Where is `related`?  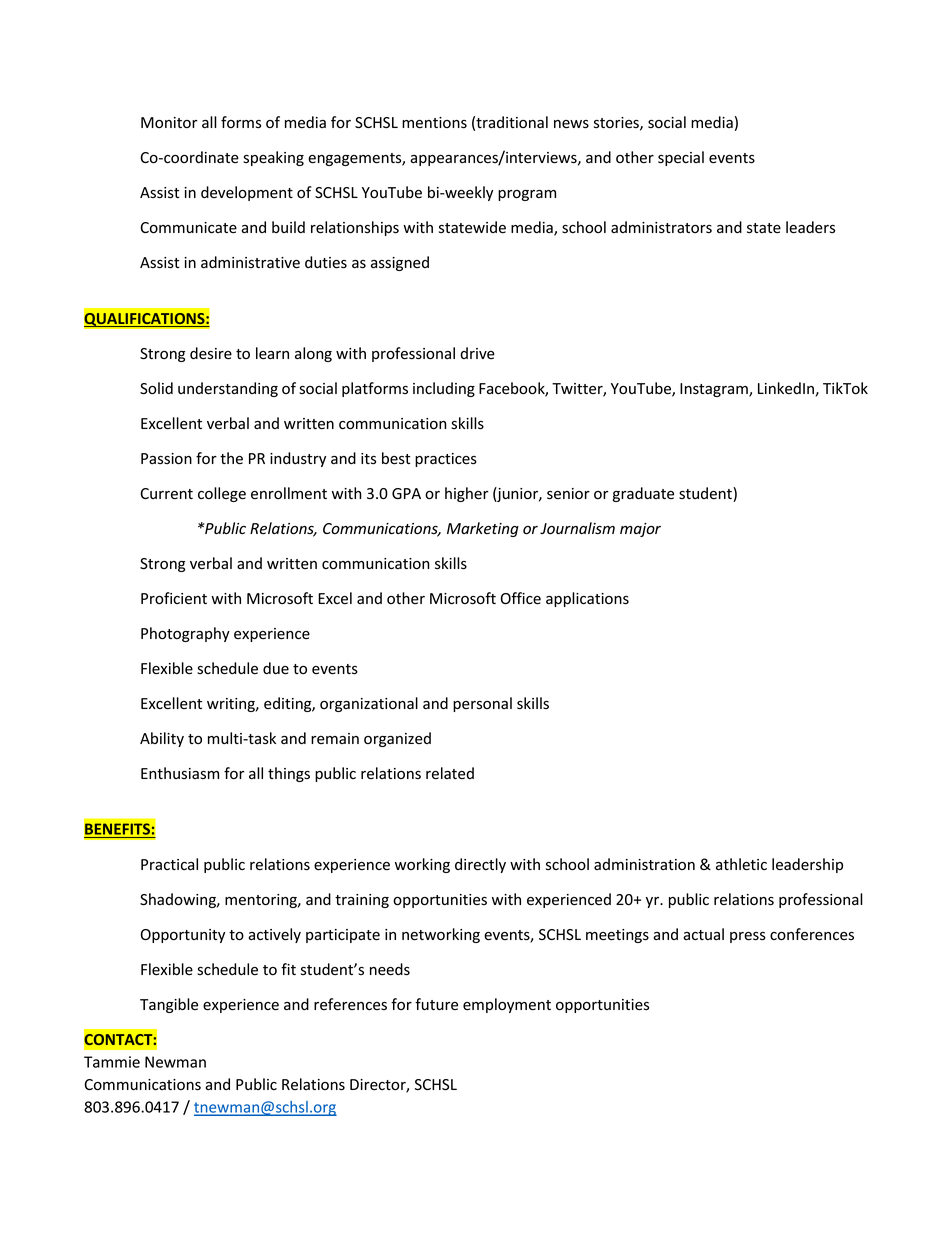 related is located at coordinates (450, 773).
